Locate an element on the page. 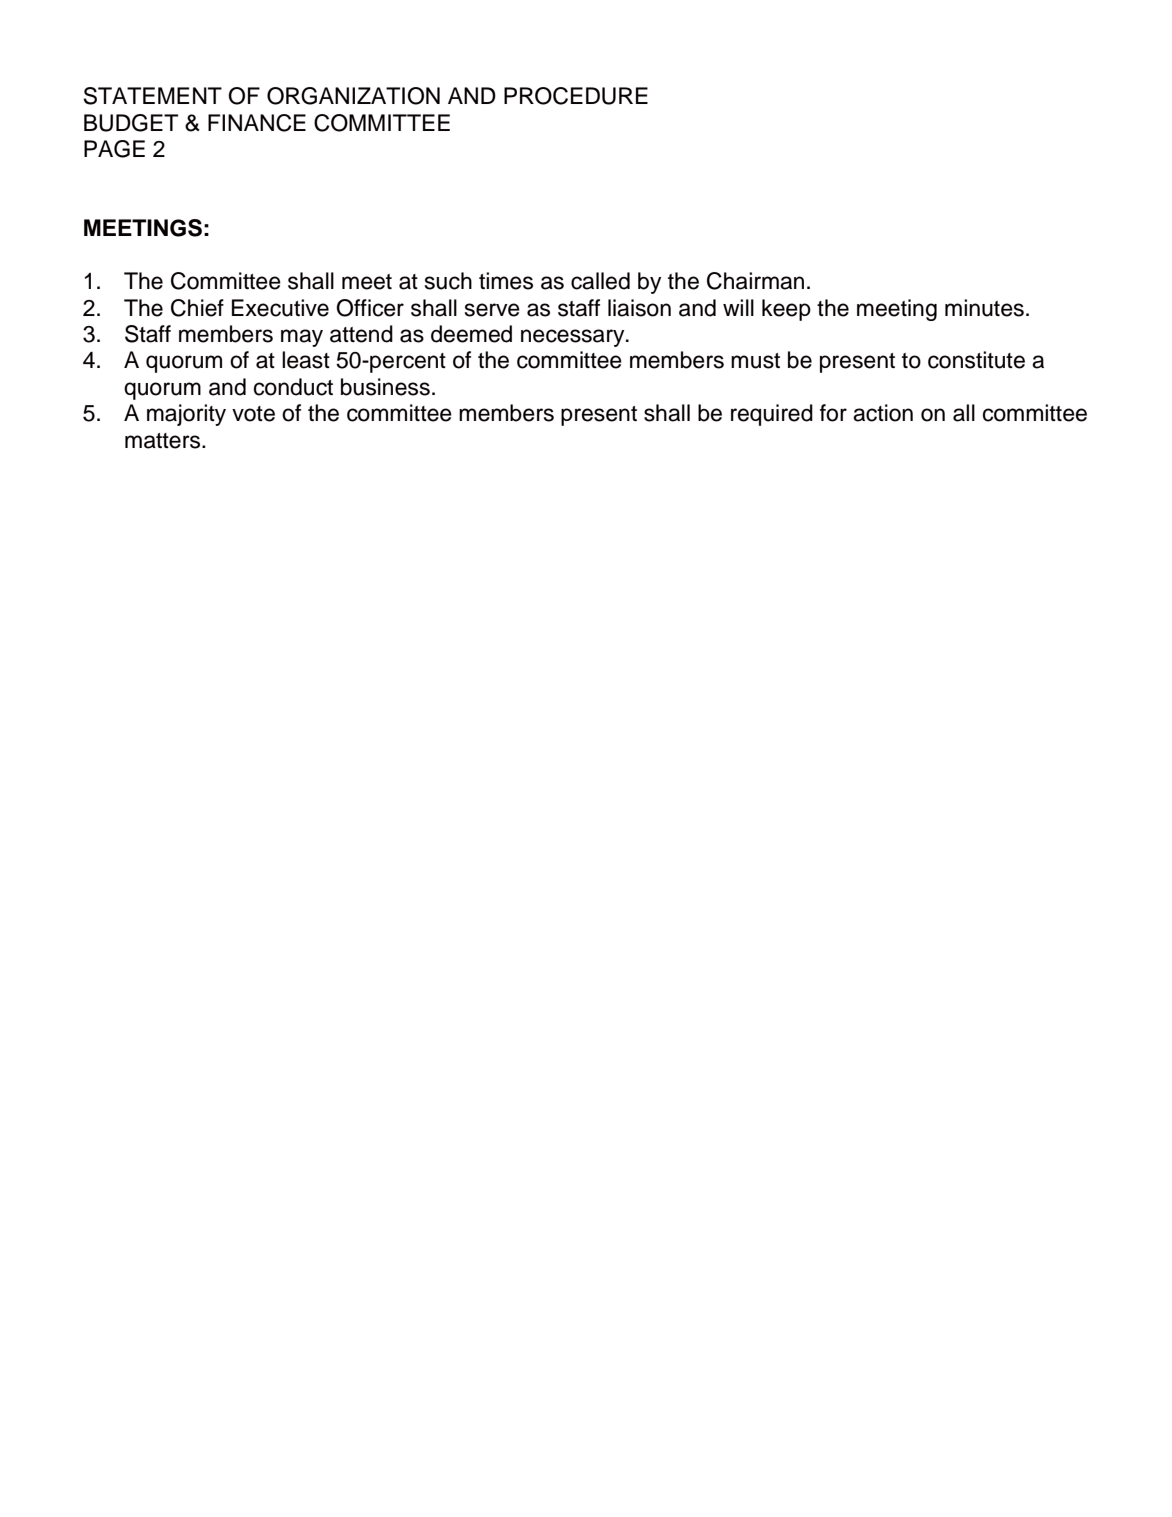  times is located at coordinates (506, 281).
